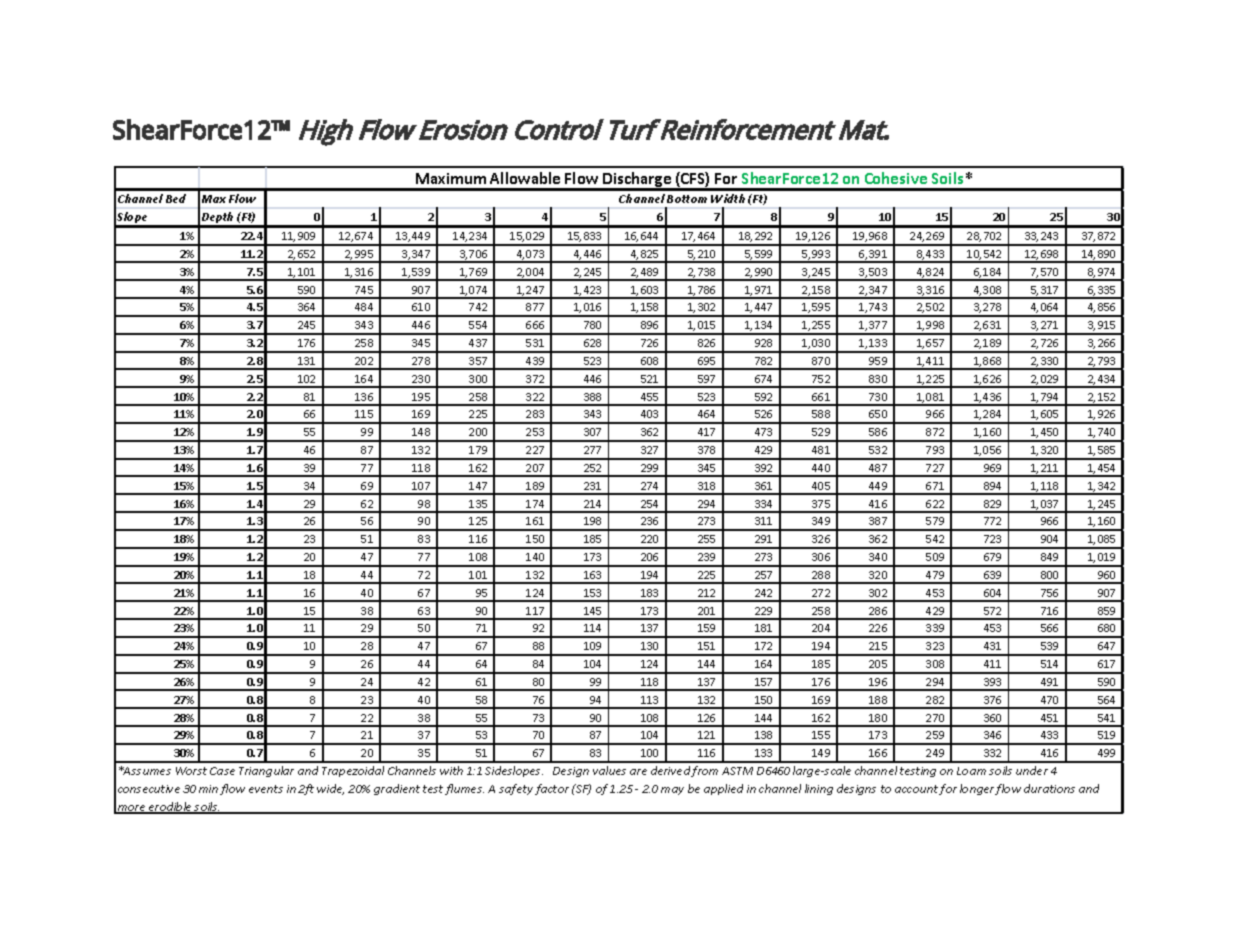  Describe the element at coordinates (176, 198) in the image. I see `Bed` at that location.
